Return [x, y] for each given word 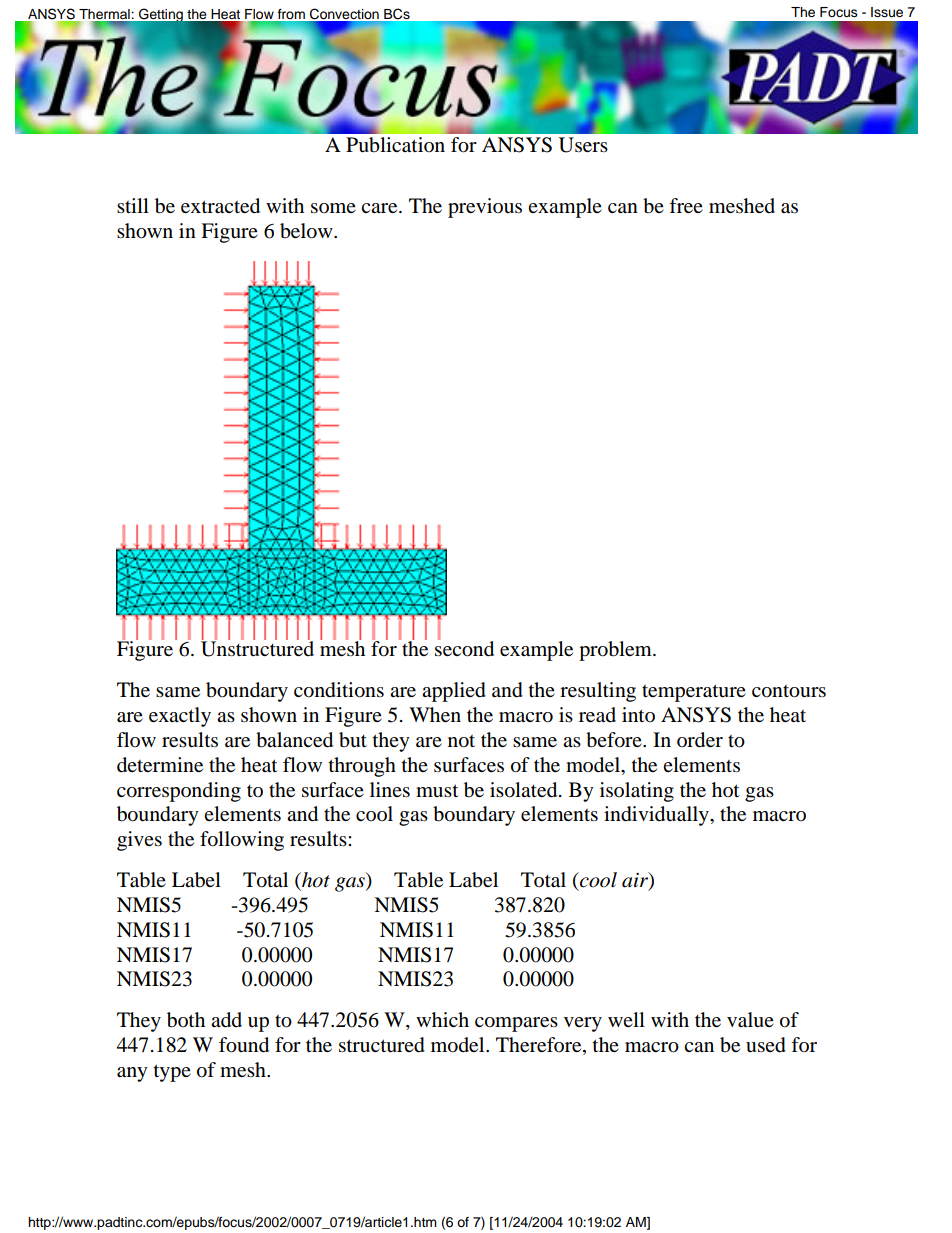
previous [485, 208]
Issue [887, 12]
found [244, 1045]
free [686, 206]
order [700, 740]
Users [583, 145]
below [307, 231]
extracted [220, 206]
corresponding [179, 792]
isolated [525, 790]
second [464, 648]
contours [789, 691]
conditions [339, 690]
